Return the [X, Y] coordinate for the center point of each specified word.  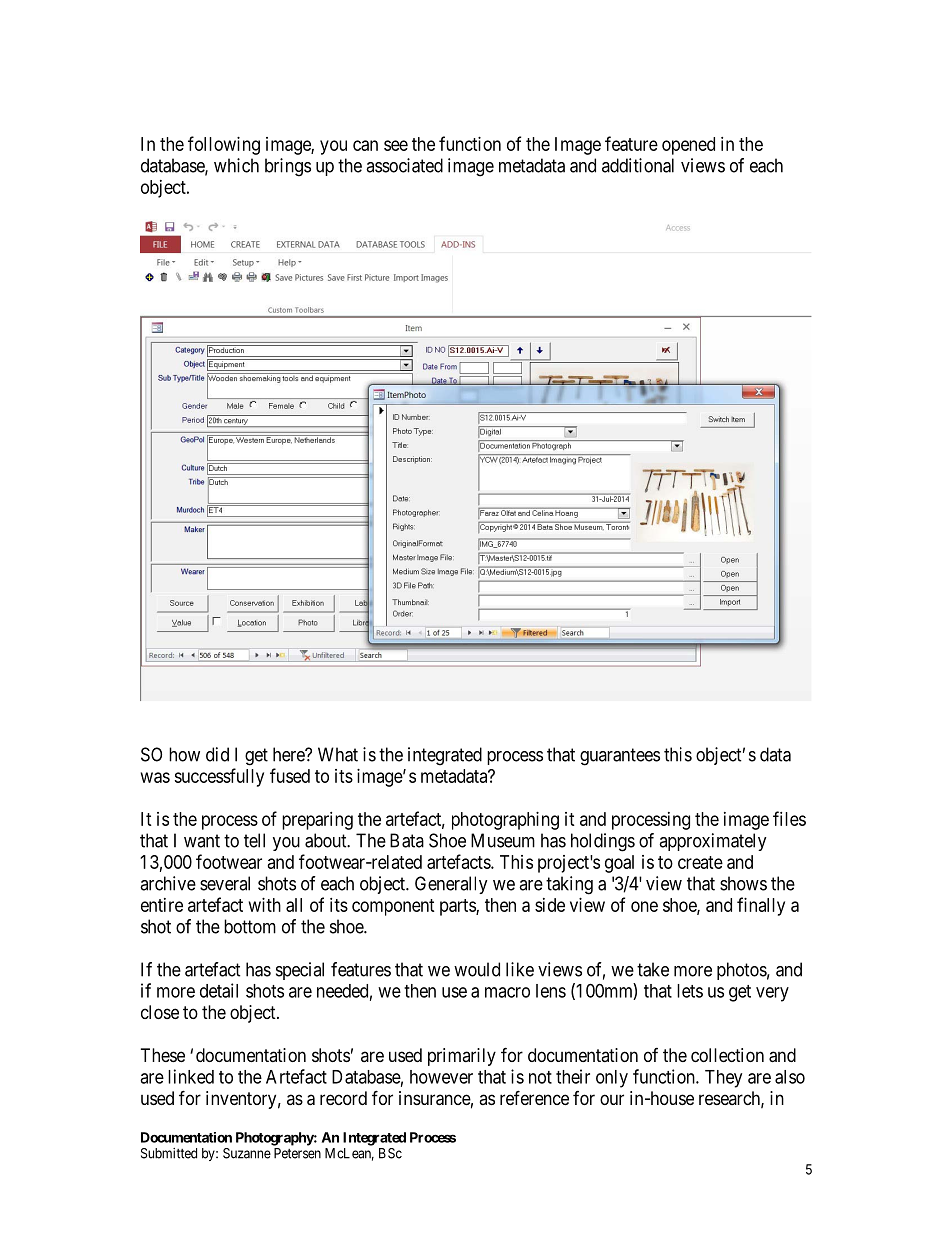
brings [288, 167]
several [225, 883]
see [396, 145]
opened [688, 146]
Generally [451, 885]
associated [404, 165]
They [723, 1079]
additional [638, 165]
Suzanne [247, 1153]
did [217, 754]
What [338, 754]
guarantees [620, 757]
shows [743, 883]
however [441, 1077]
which [236, 165]
